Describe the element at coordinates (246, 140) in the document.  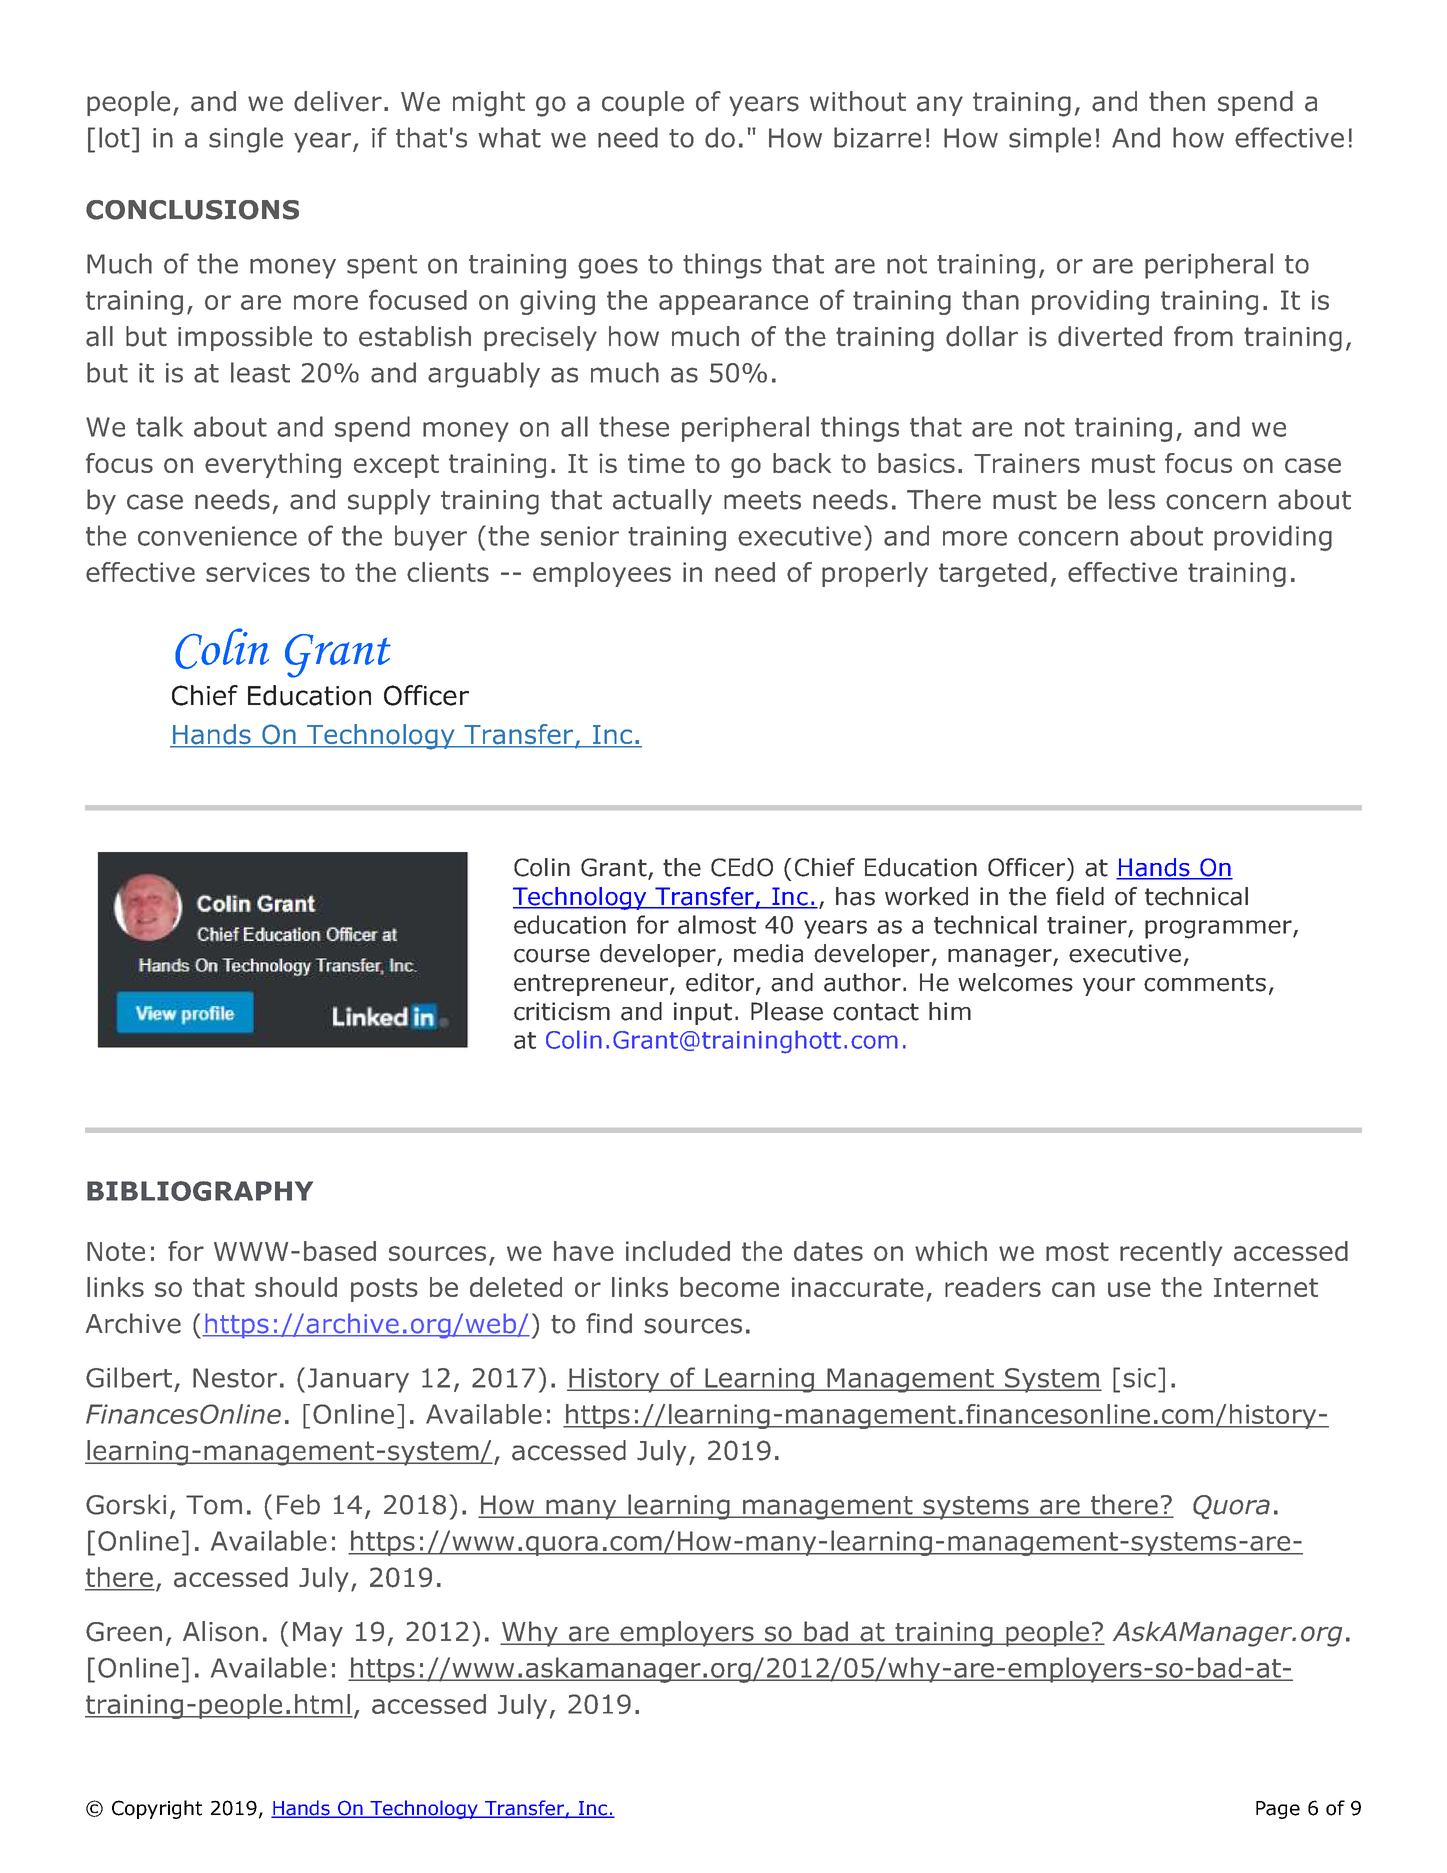
I see `single` at that location.
